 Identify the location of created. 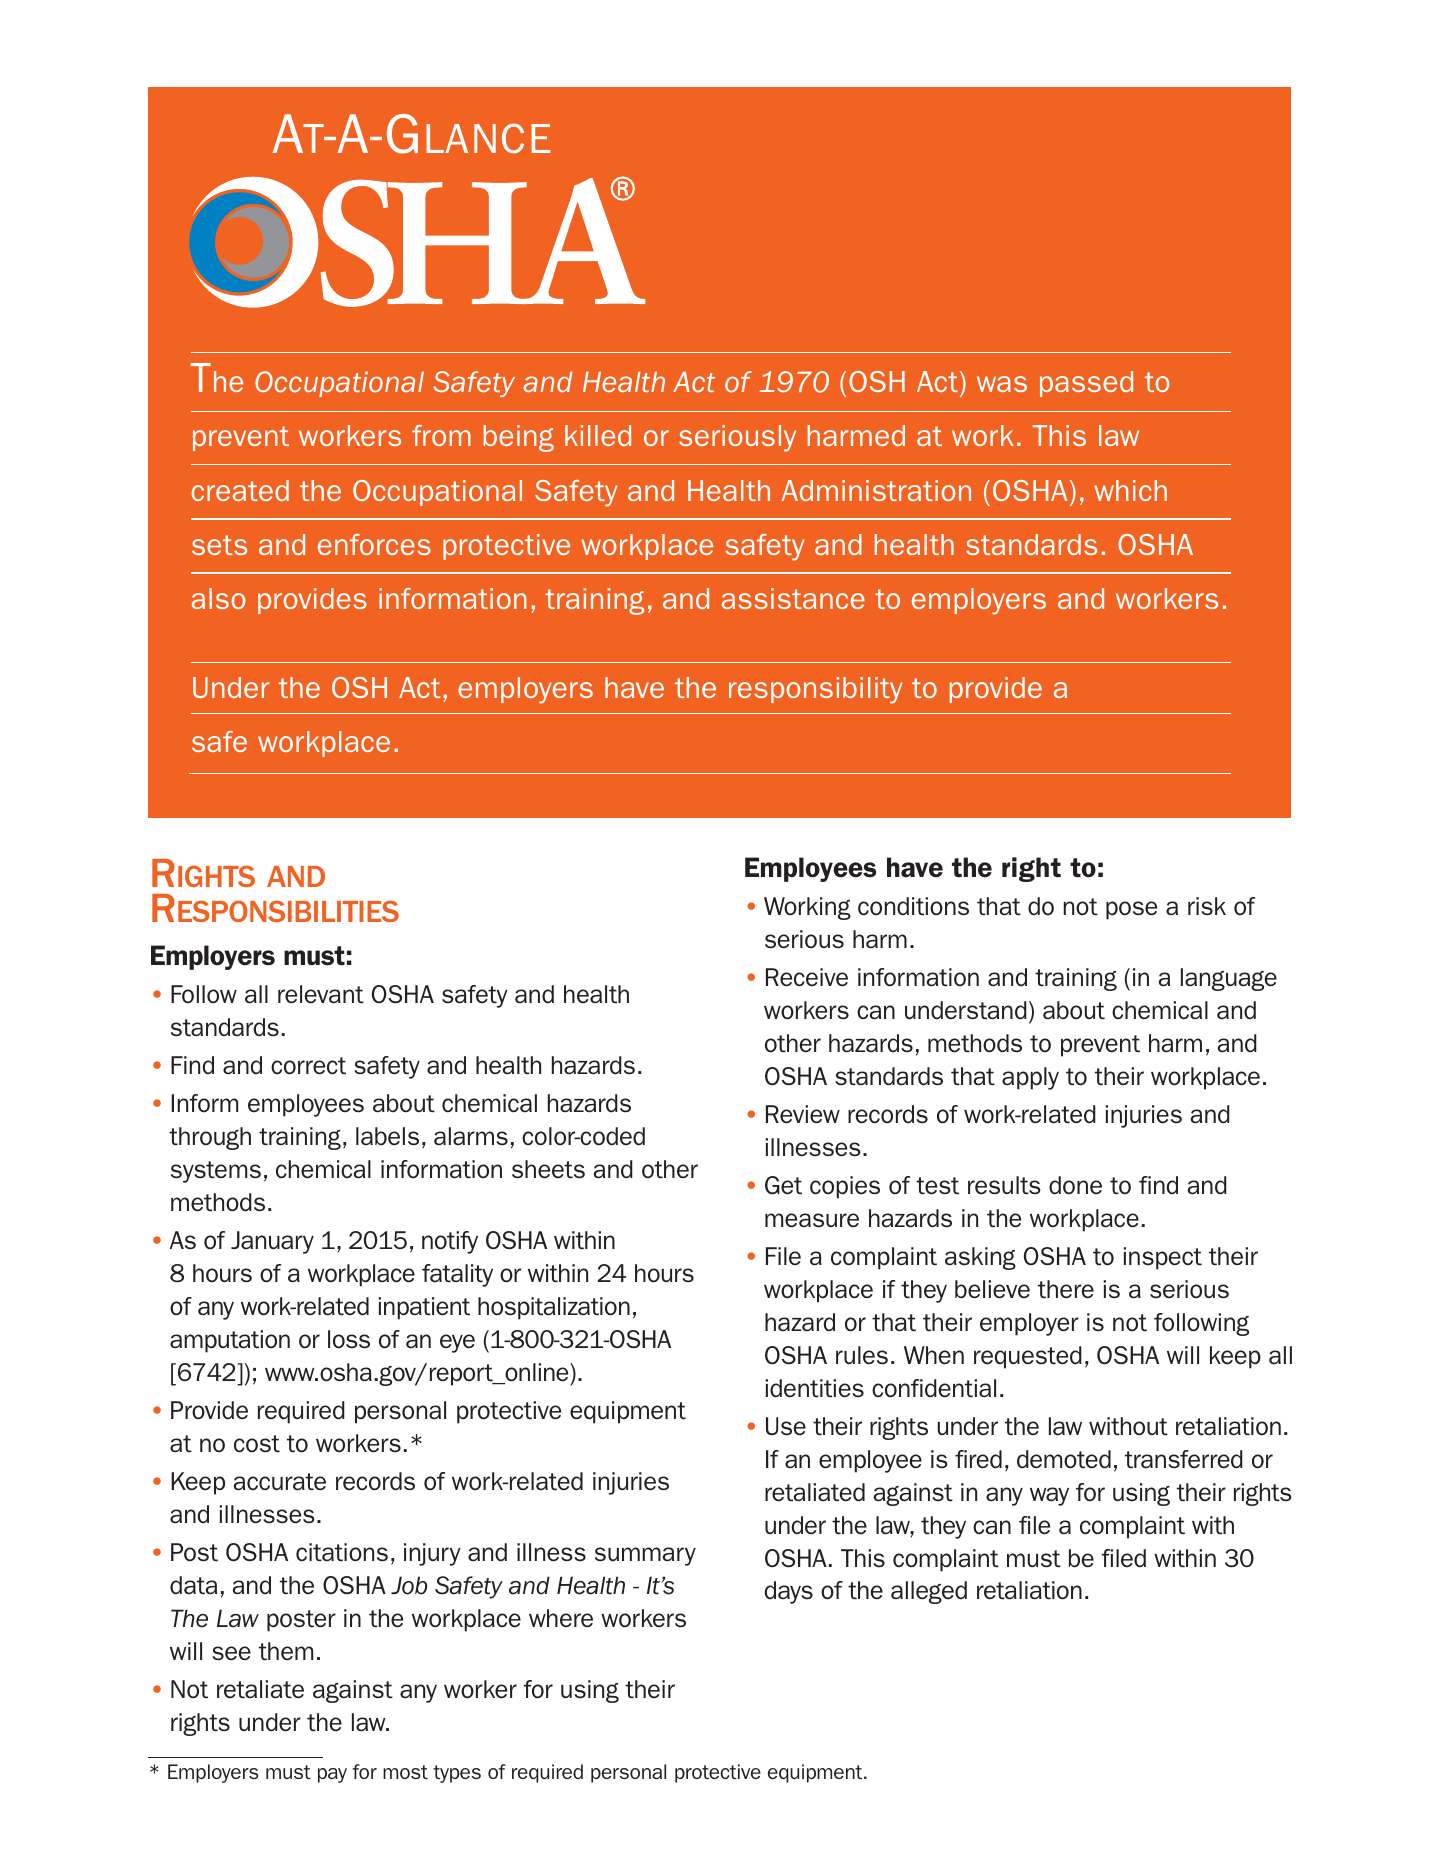
(240, 490).
